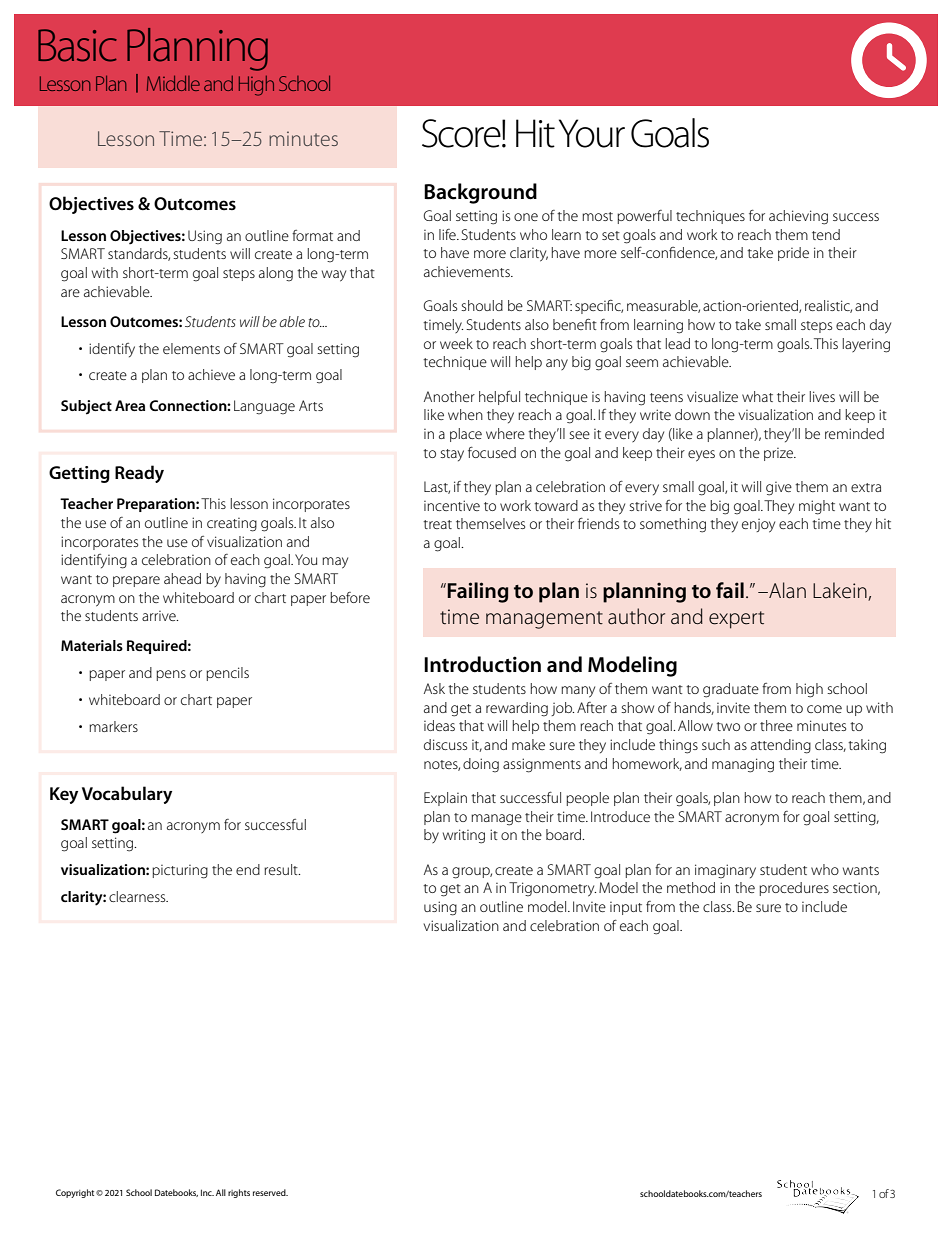 Image resolution: width=952 pixels, height=1233 pixels. I want to click on rights, so click(239, 1193).
